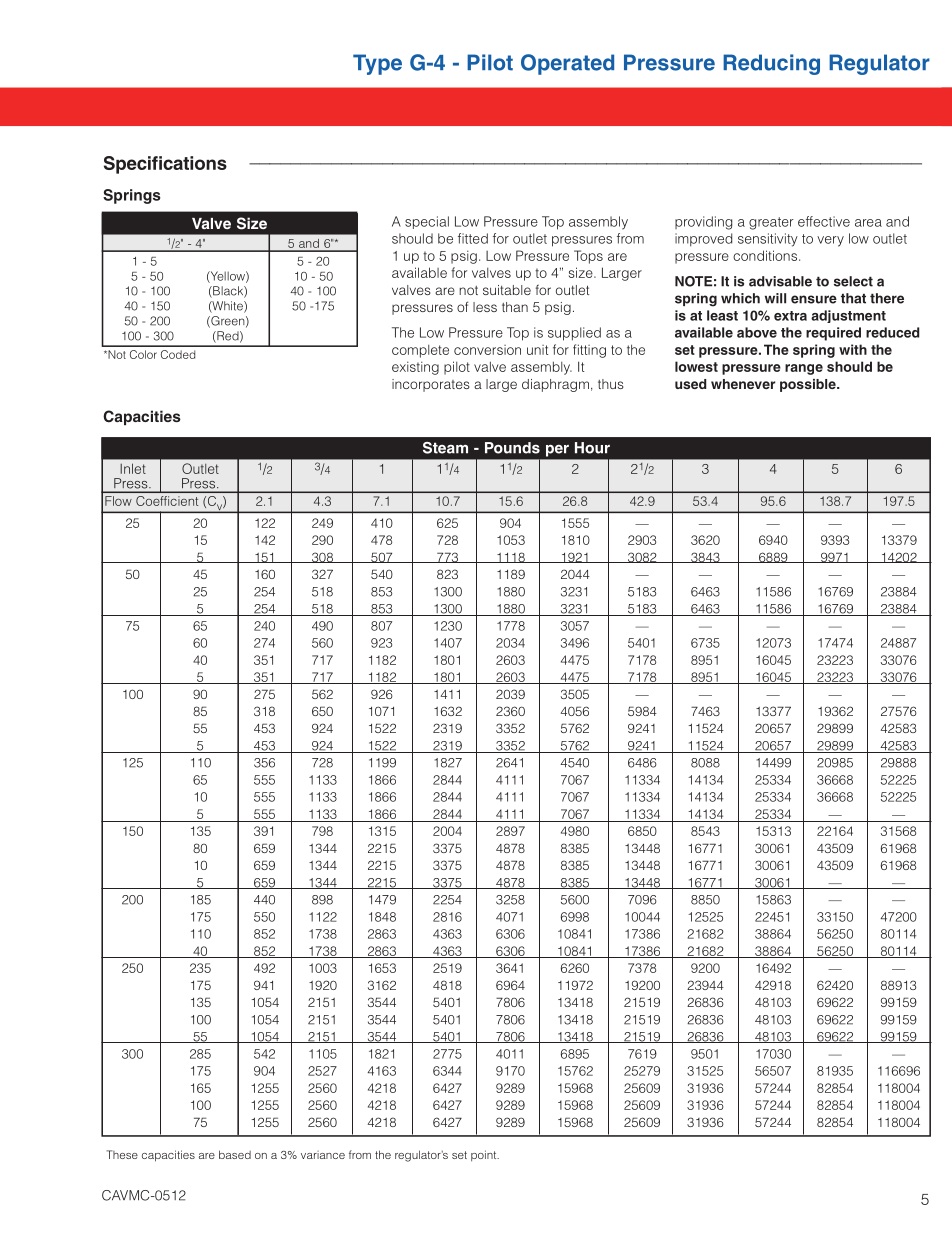 This screenshot has width=952, height=1233. I want to click on Reducing, so click(771, 64).
